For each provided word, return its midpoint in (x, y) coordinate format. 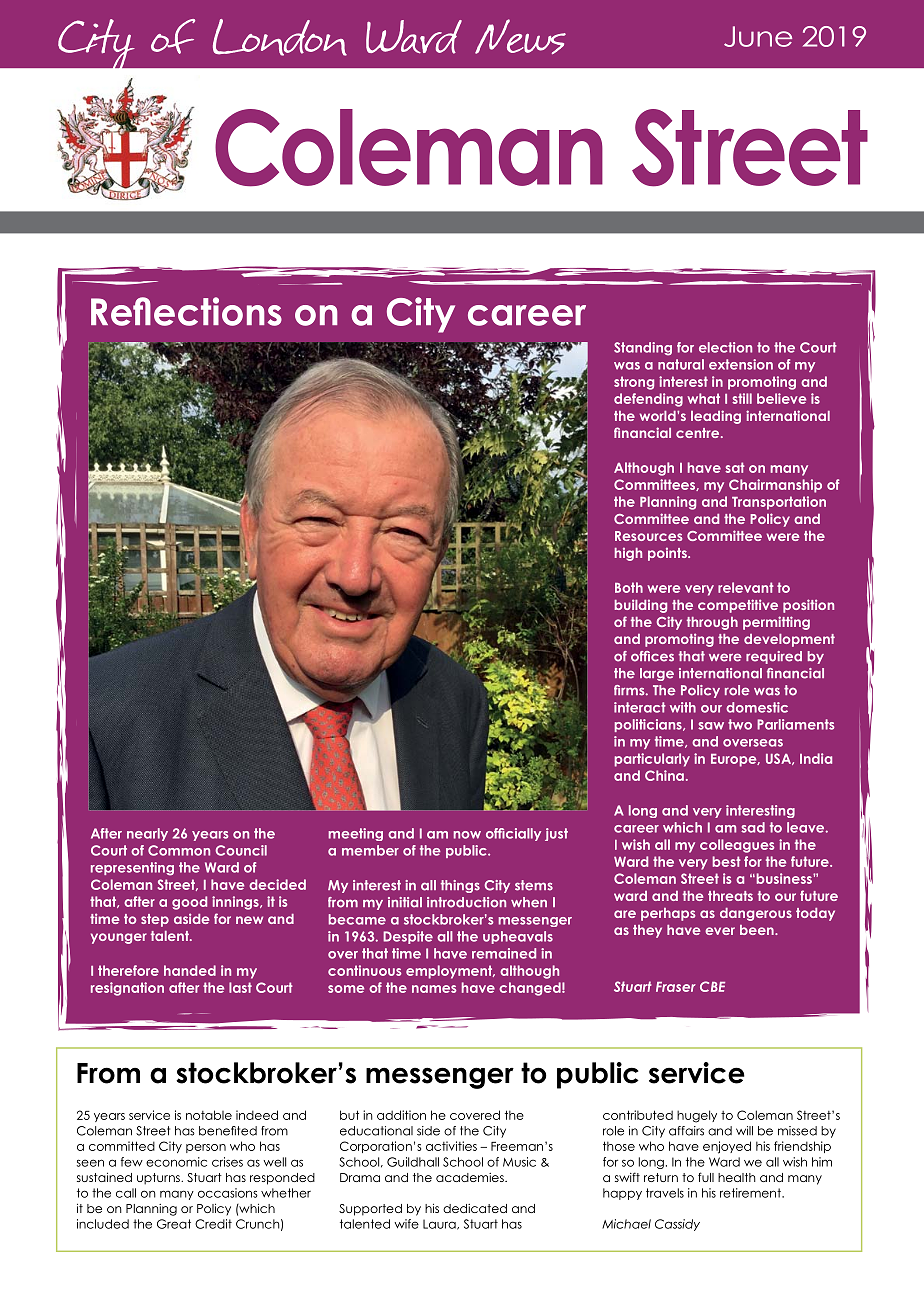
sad (753, 827)
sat (735, 467)
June (758, 36)
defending (648, 400)
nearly (147, 834)
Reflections (186, 311)
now (467, 835)
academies (471, 1177)
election (725, 347)
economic (176, 1162)
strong (634, 383)
